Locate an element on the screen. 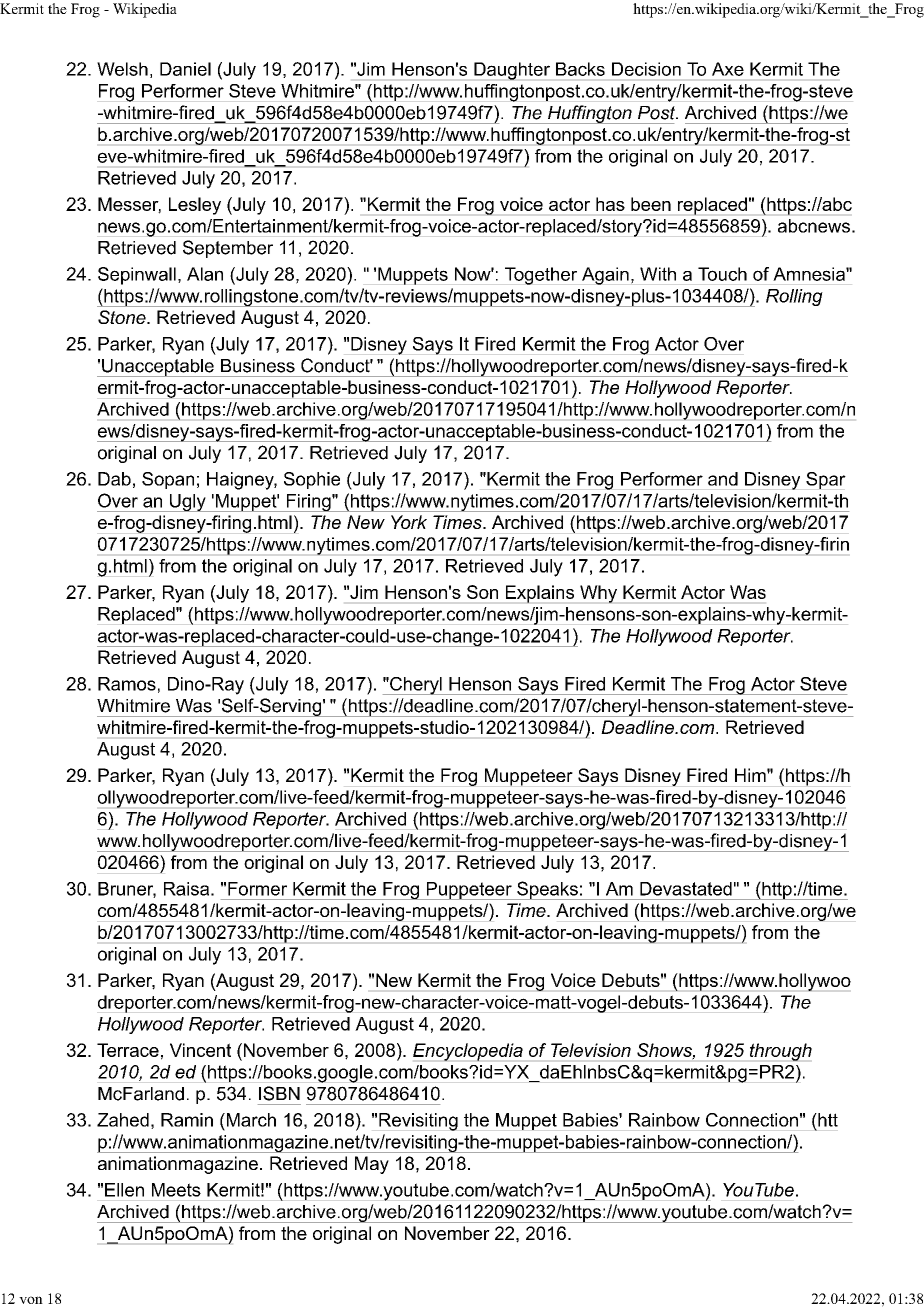 This screenshot has width=924, height=1307. Devastated is located at coordinates (686, 889).
